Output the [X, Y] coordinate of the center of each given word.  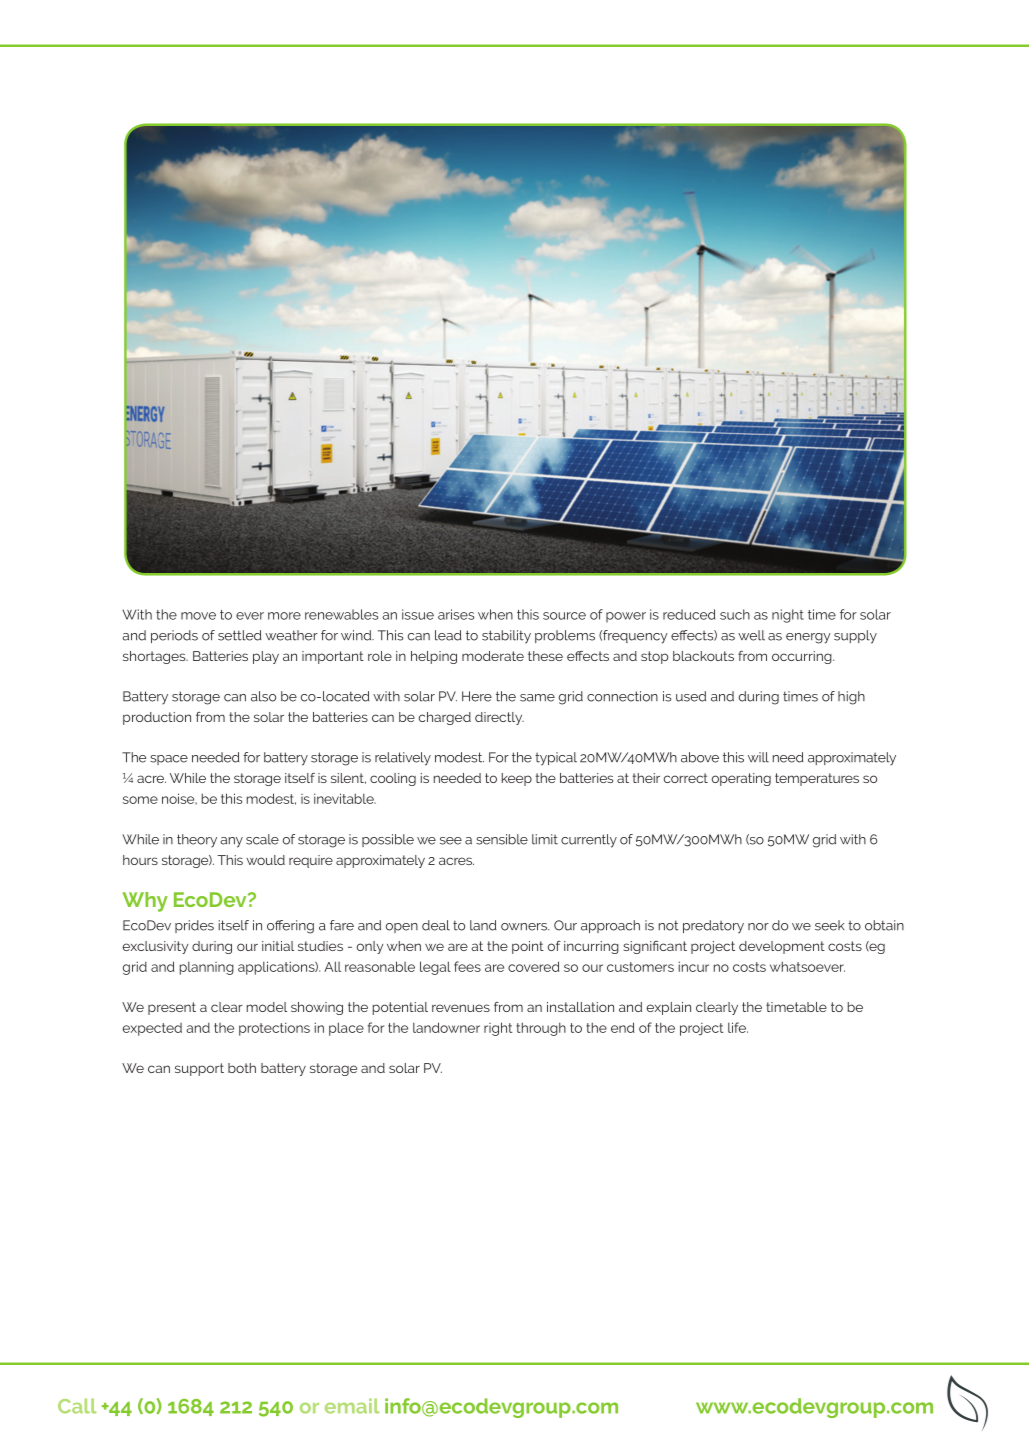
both [242, 1068]
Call [77, 1406]
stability [506, 637]
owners [525, 927]
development [782, 947]
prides [194, 926]
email [352, 1406]
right [498, 1029]
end [623, 1027]
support [199, 1069]
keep [517, 779]
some [140, 800]
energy [808, 638]
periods [174, 636]
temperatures [817, 779]
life [738, 1027]
